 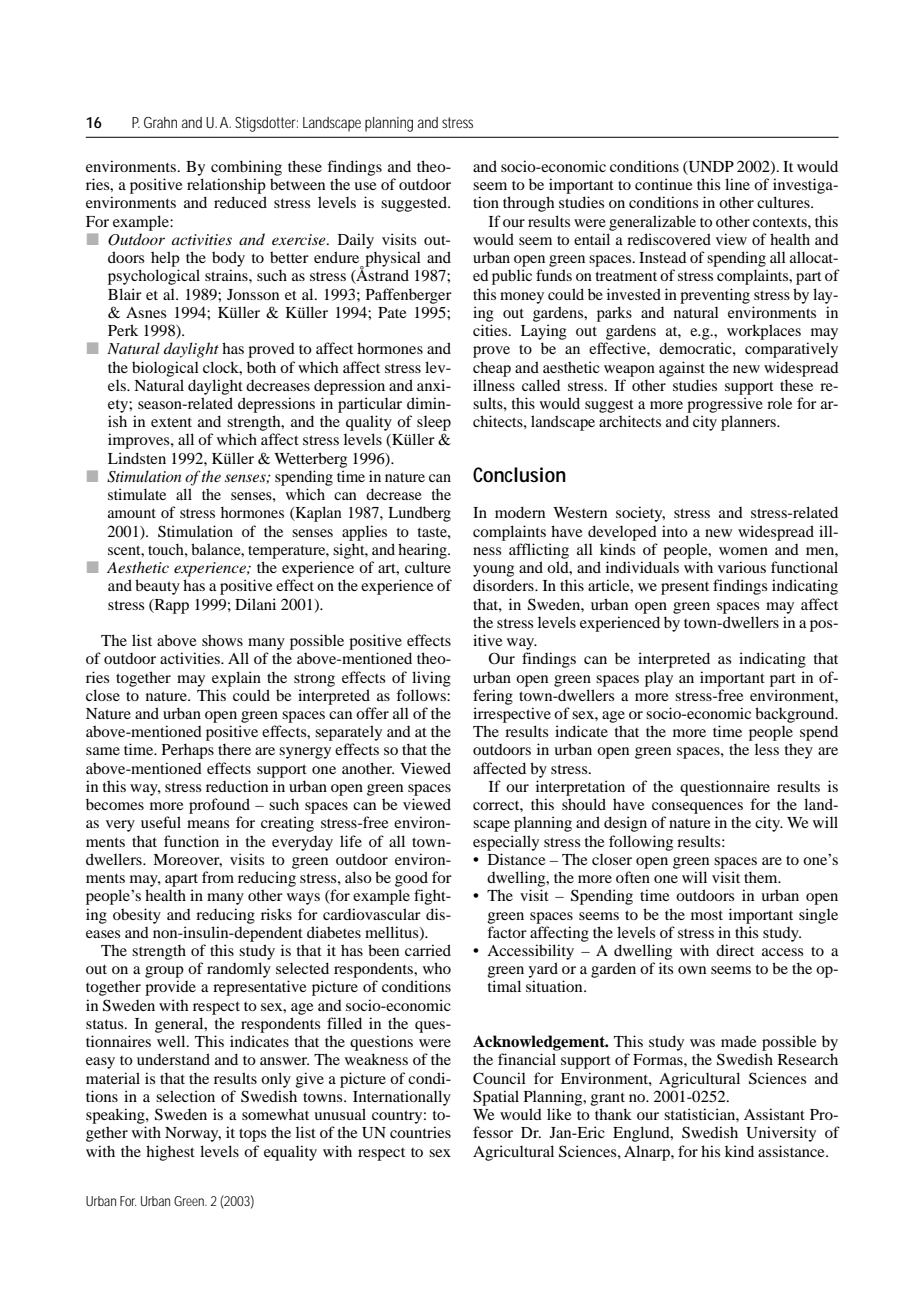 I want to click on physical, so click(x=392, y=260).
